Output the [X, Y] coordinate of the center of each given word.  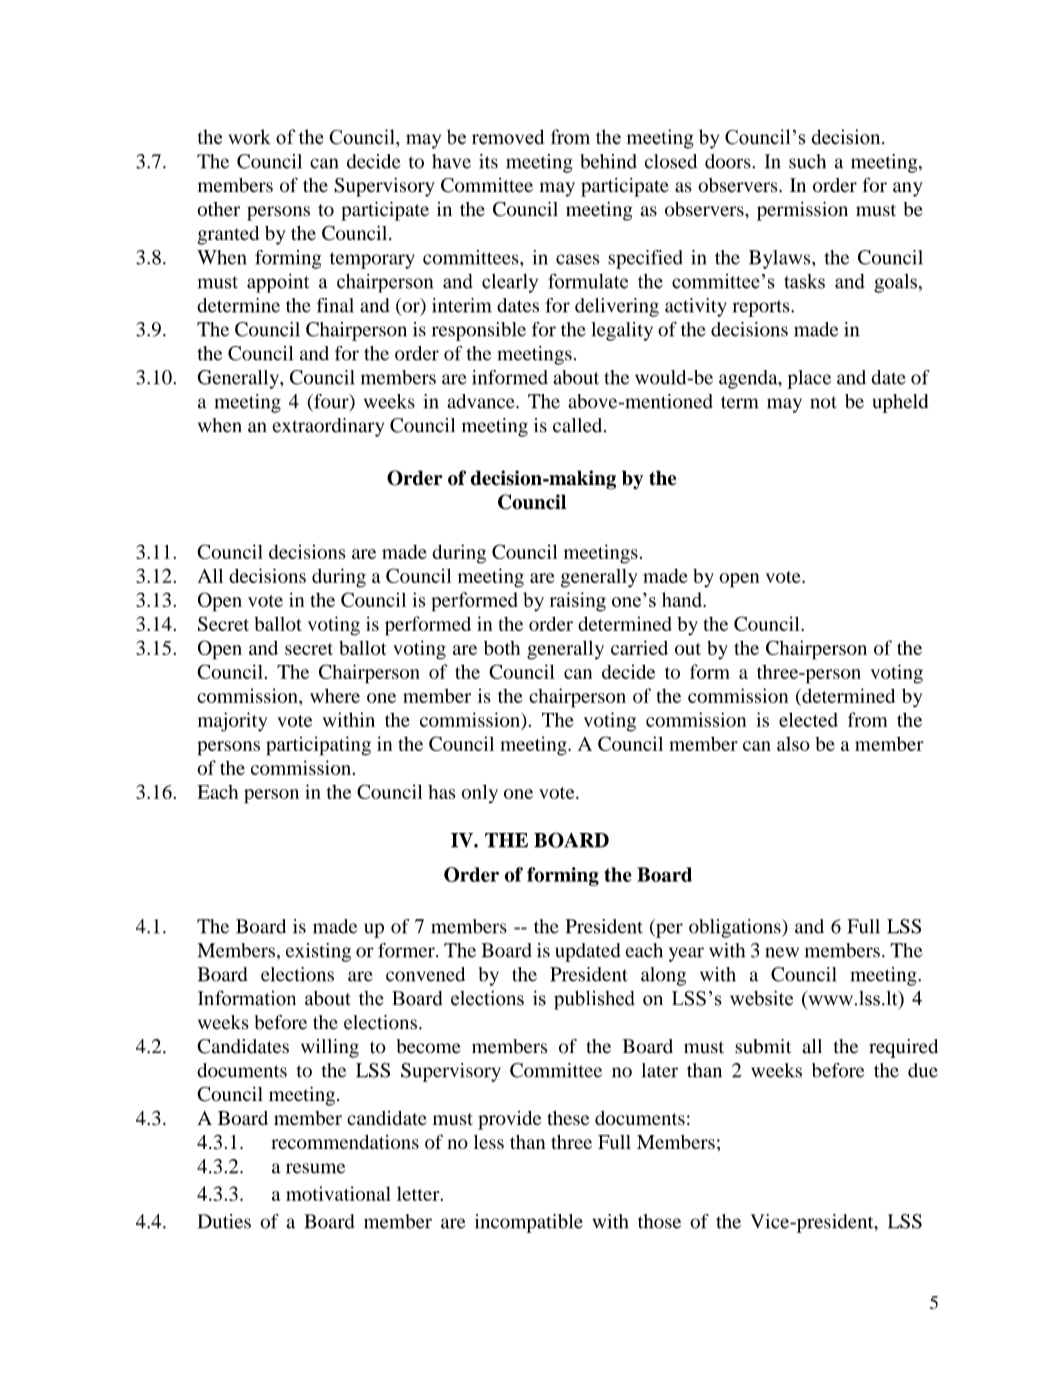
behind [609, 161]
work [249, 137]
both [502, 647]
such [807, 161]
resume [315, 1168]
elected [808, 719]
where [335, 695]
